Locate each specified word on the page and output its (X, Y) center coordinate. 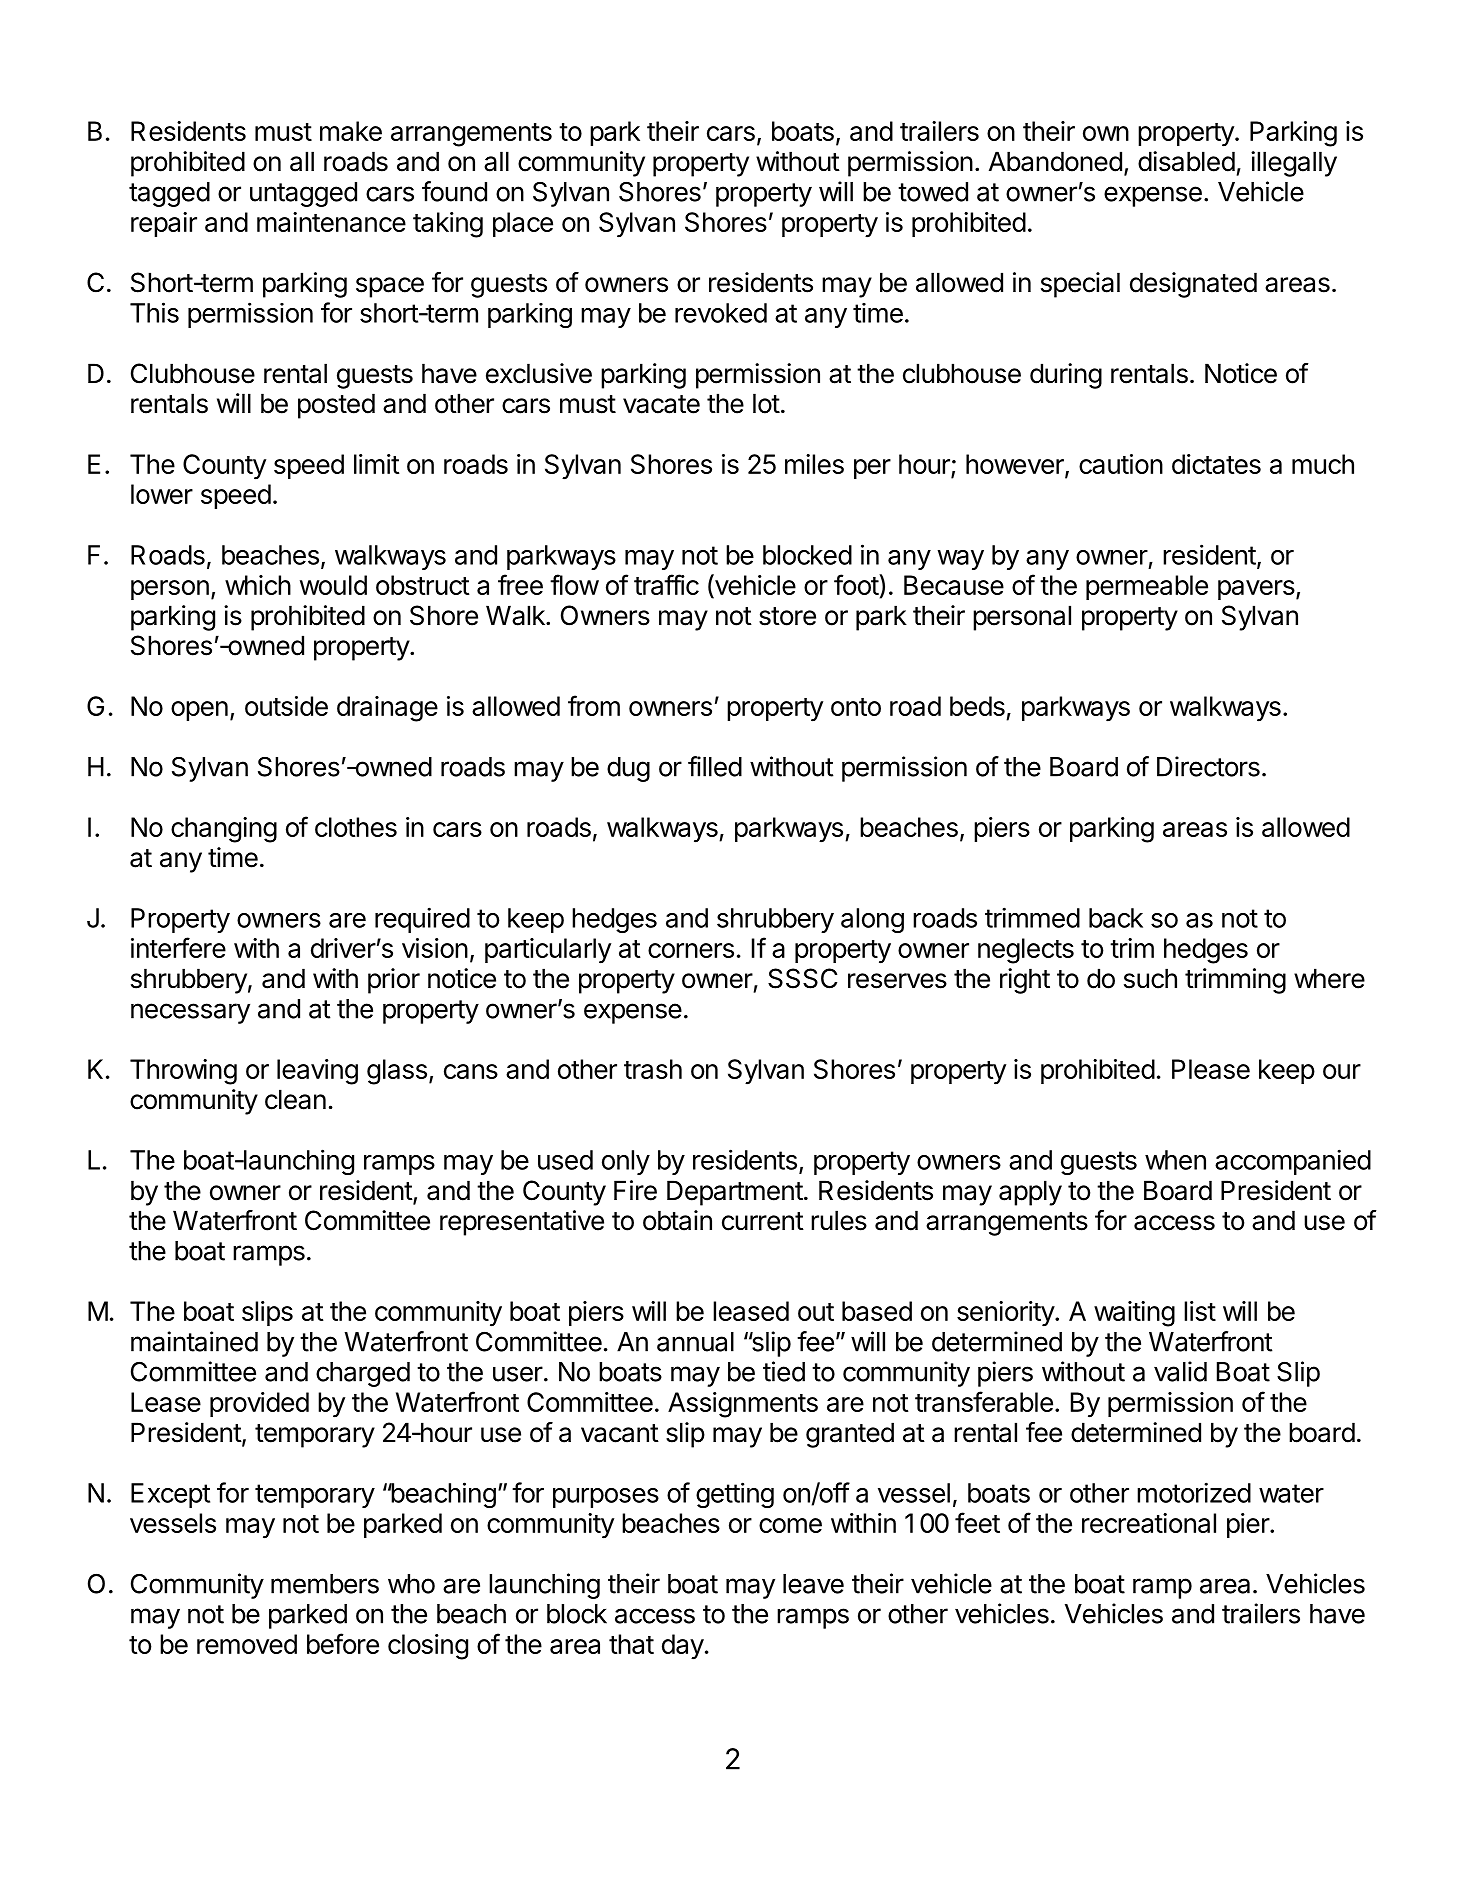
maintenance (331, 222)
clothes (356, 827)
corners (691, 950)
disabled (1186, 161)
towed (933, 192)
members (325, 1584)
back (1116, 918)
